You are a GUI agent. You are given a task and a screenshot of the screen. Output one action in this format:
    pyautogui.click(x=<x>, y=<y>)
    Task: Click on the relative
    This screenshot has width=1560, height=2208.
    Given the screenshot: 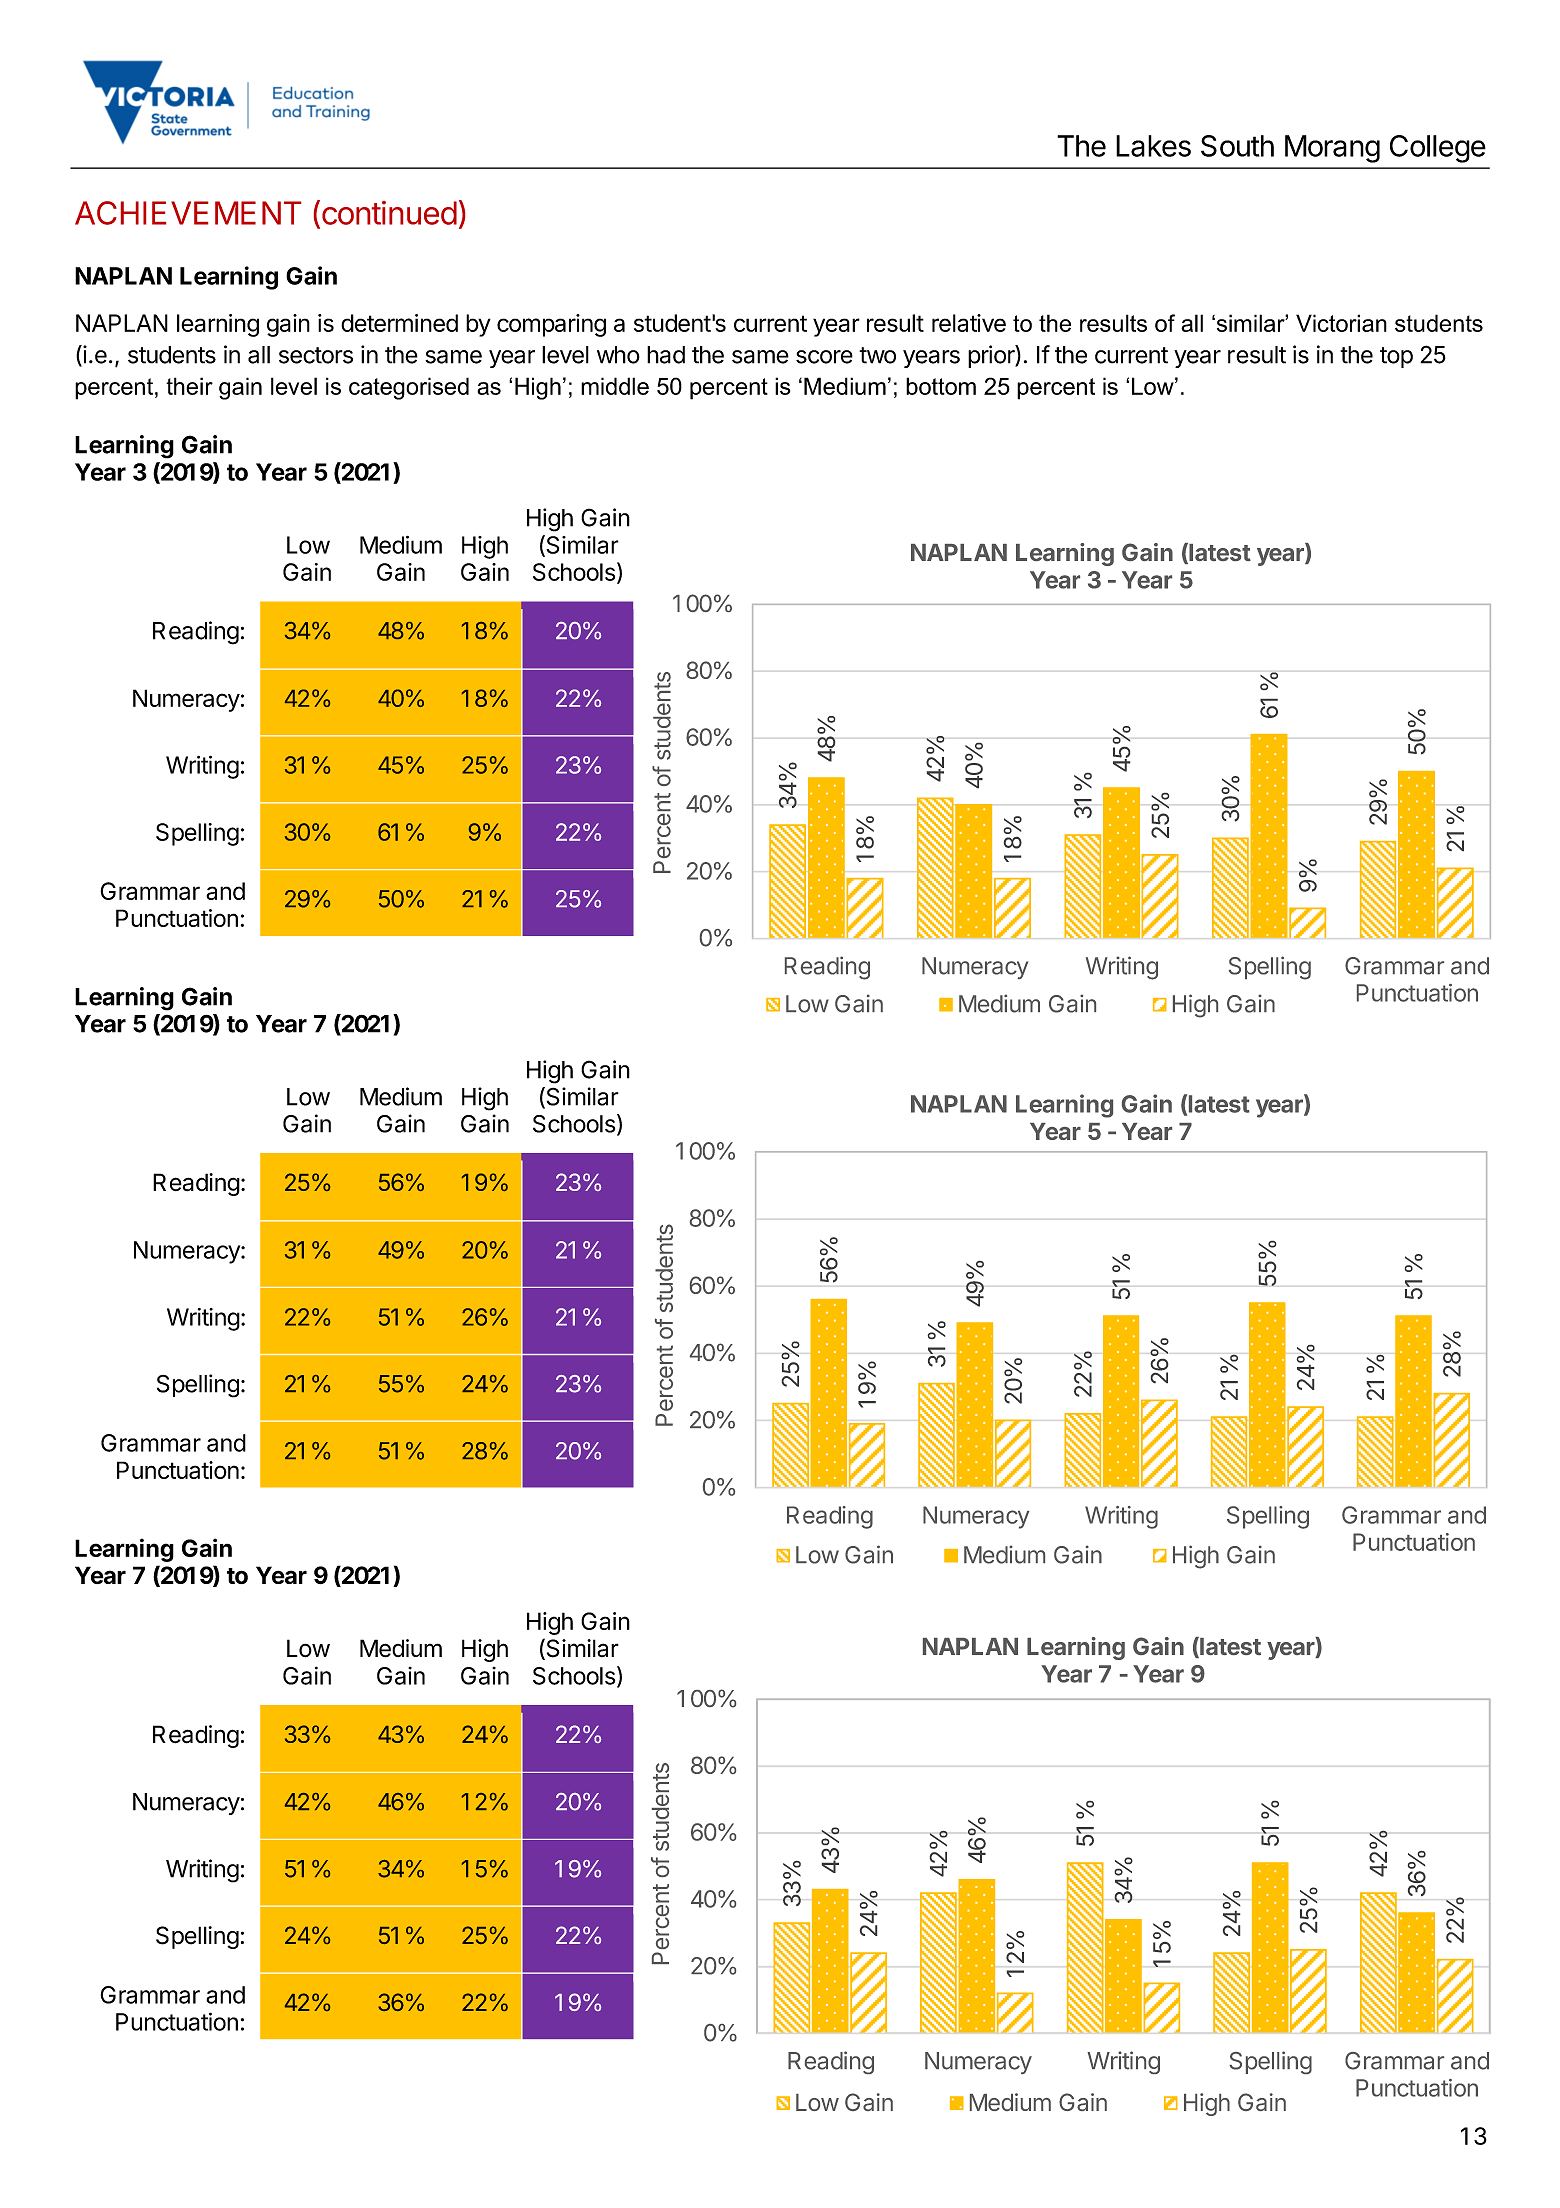 What is the action you would take?
    pyautogui.click(x=969, y=323)
